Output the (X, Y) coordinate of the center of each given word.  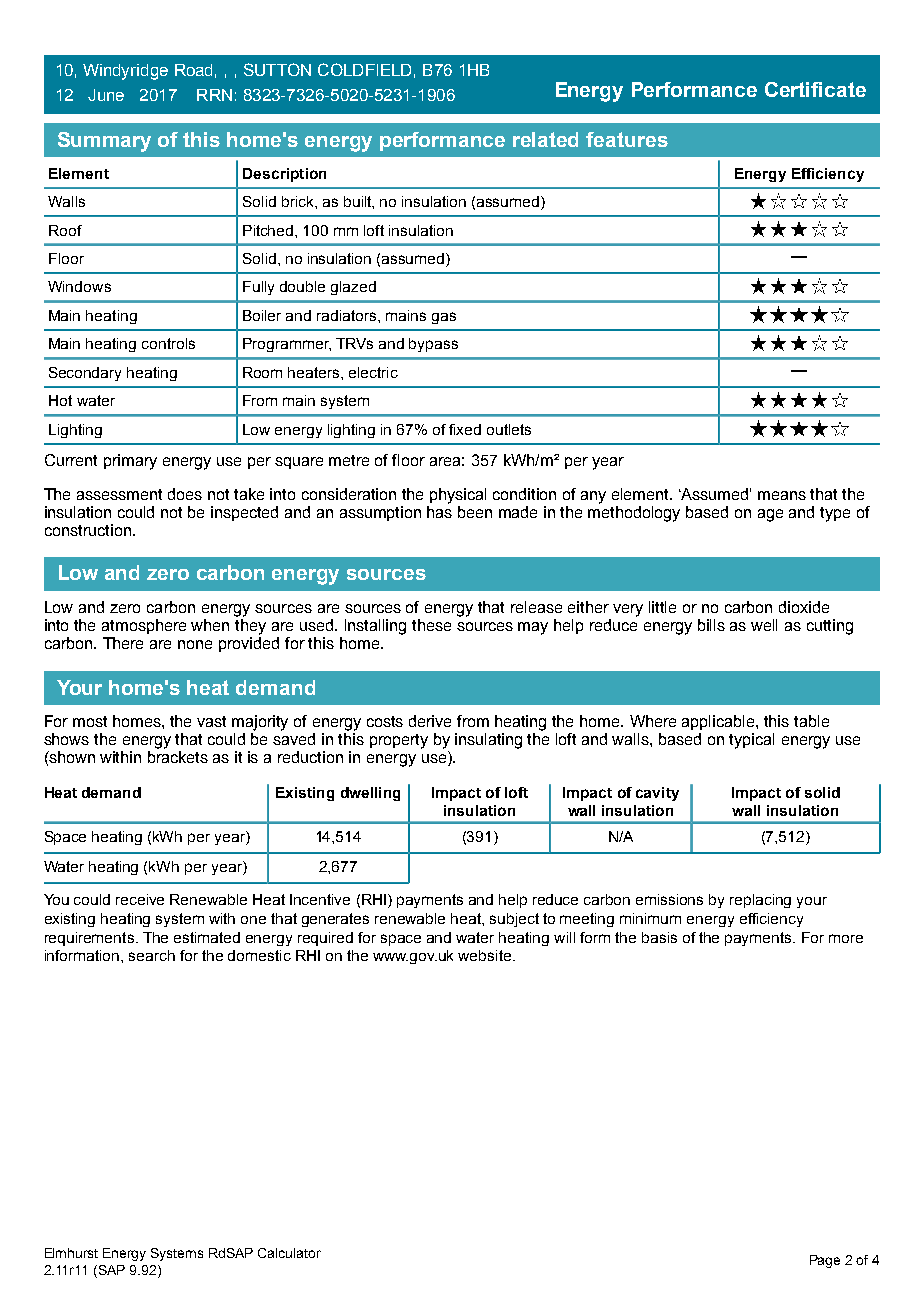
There (123, 643)
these (431, 625)
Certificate (815, 89)
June (106, 95)
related (545, 139)
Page (825, 1261)
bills (711, 625)
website (486, 955)
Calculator (289, 1253)
